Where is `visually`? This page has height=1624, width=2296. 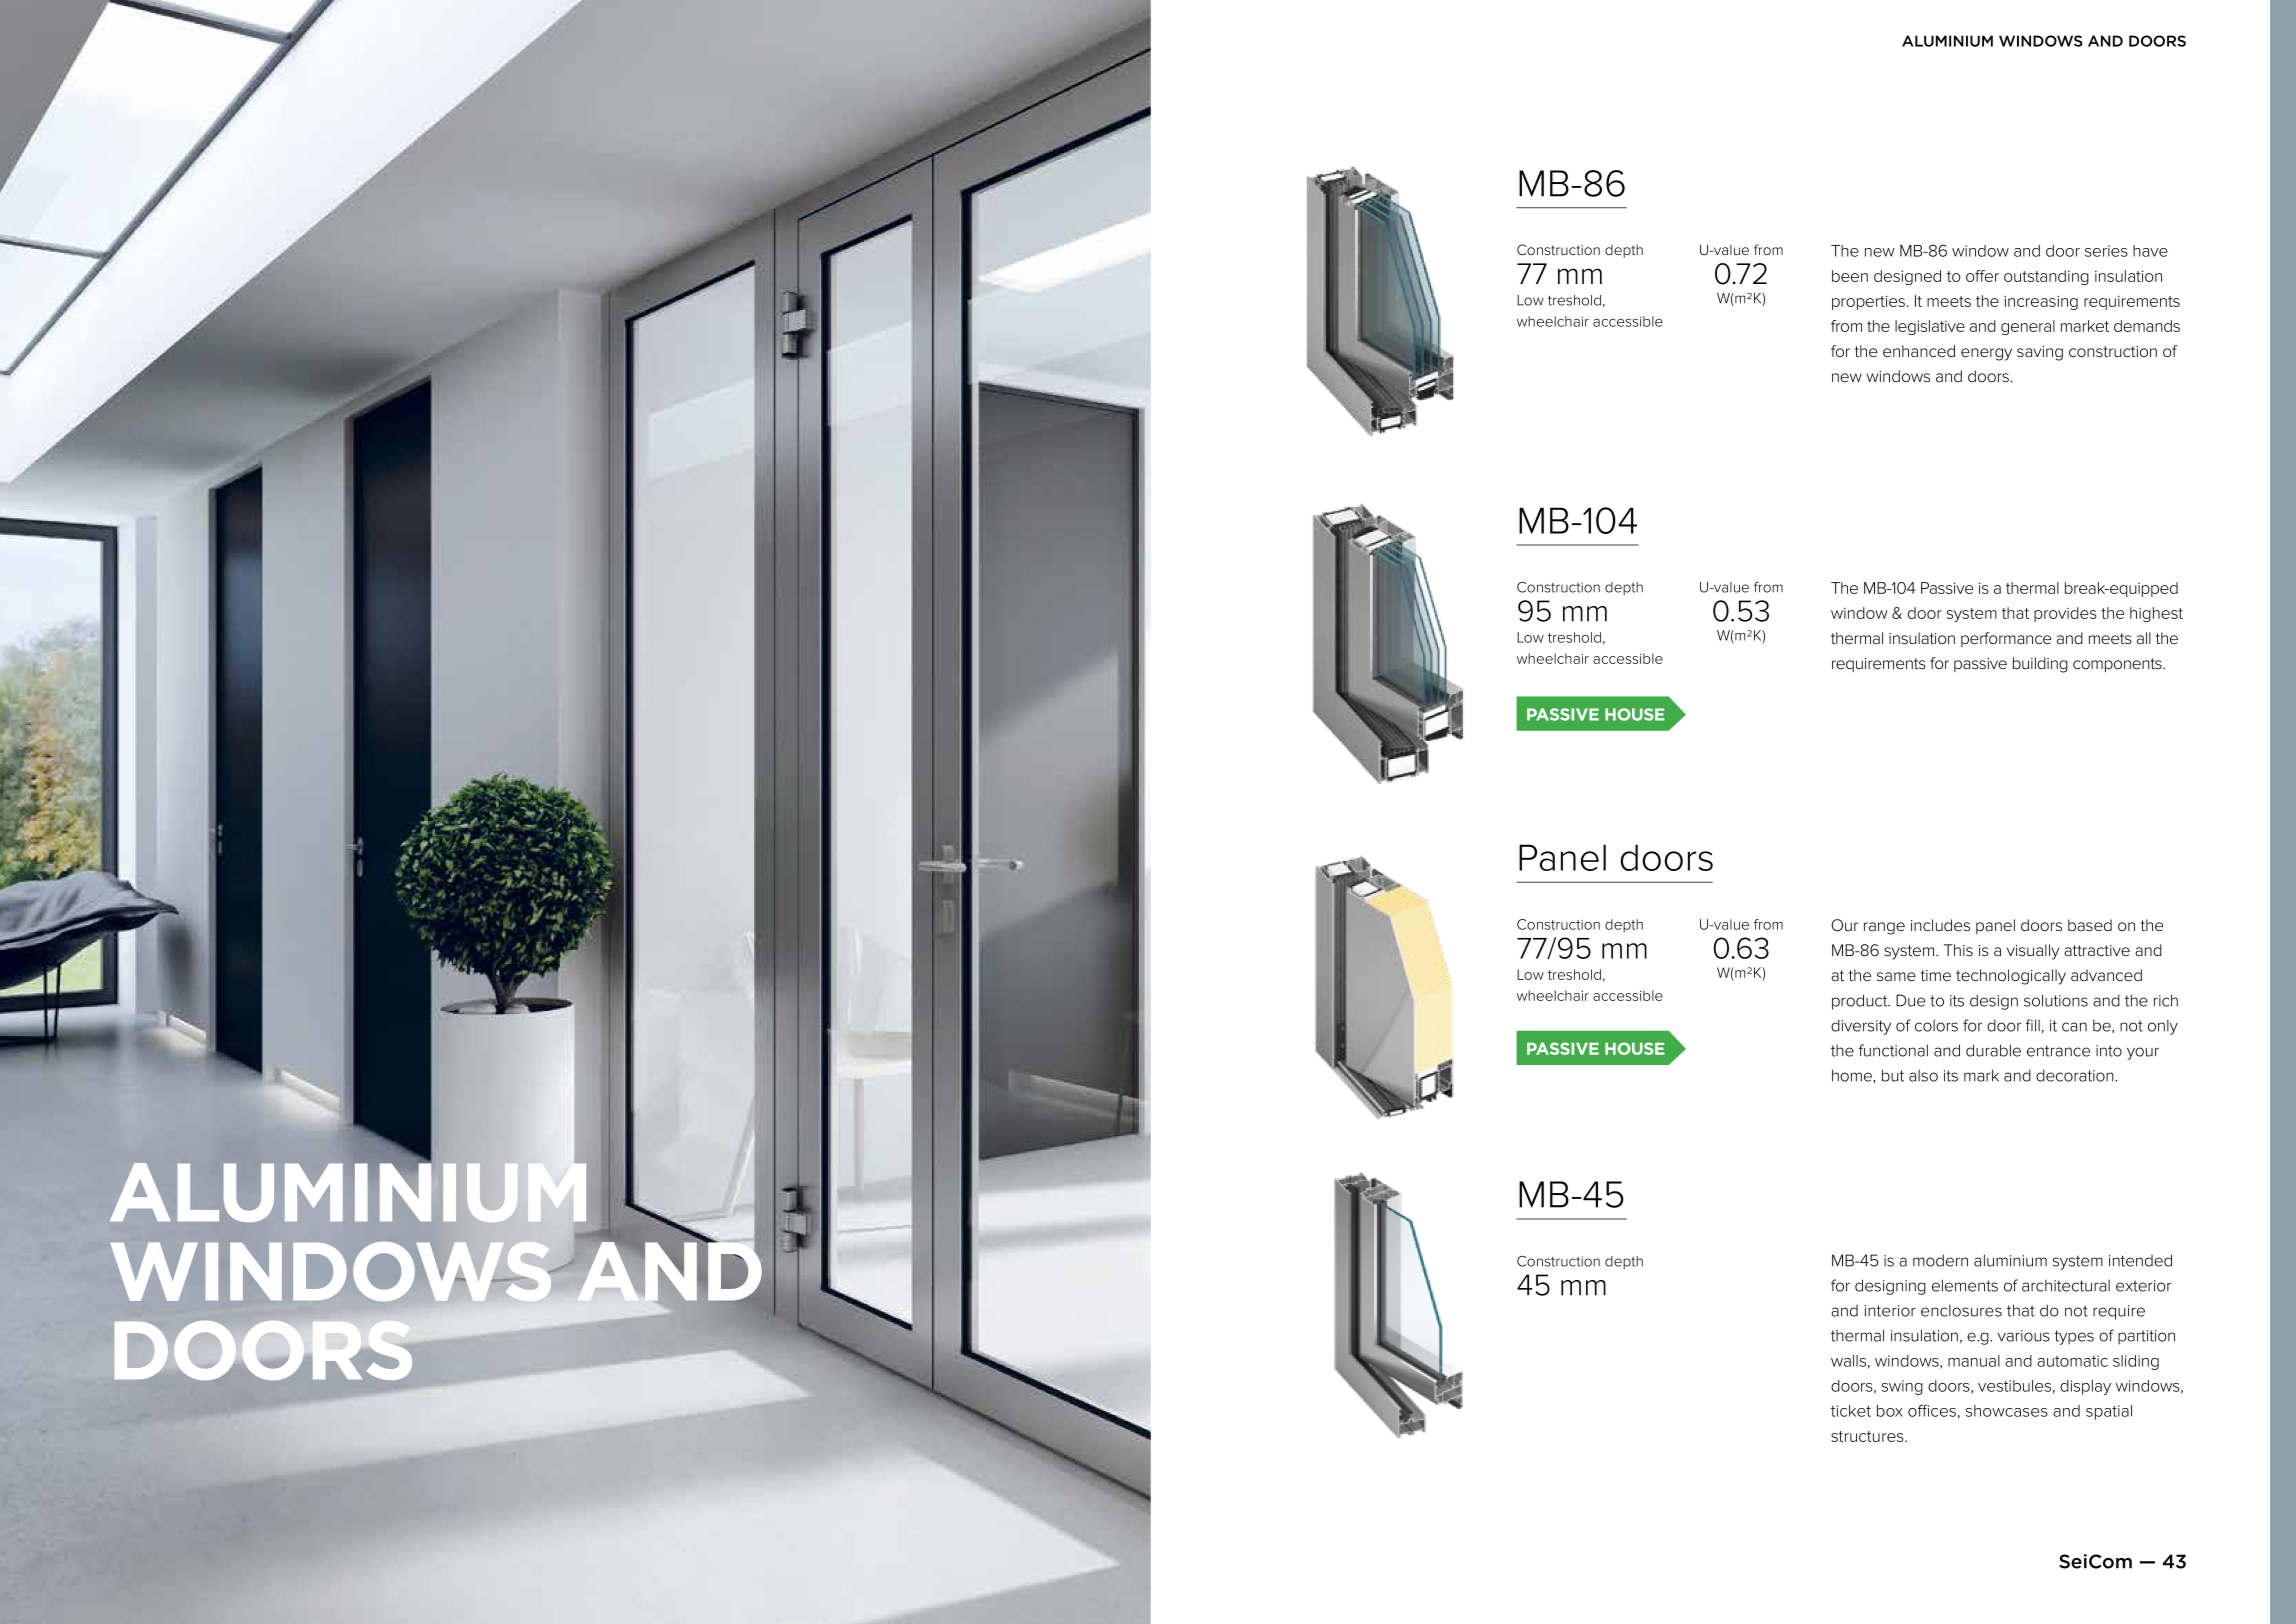 visually is located at coordinates (2033, 952).
